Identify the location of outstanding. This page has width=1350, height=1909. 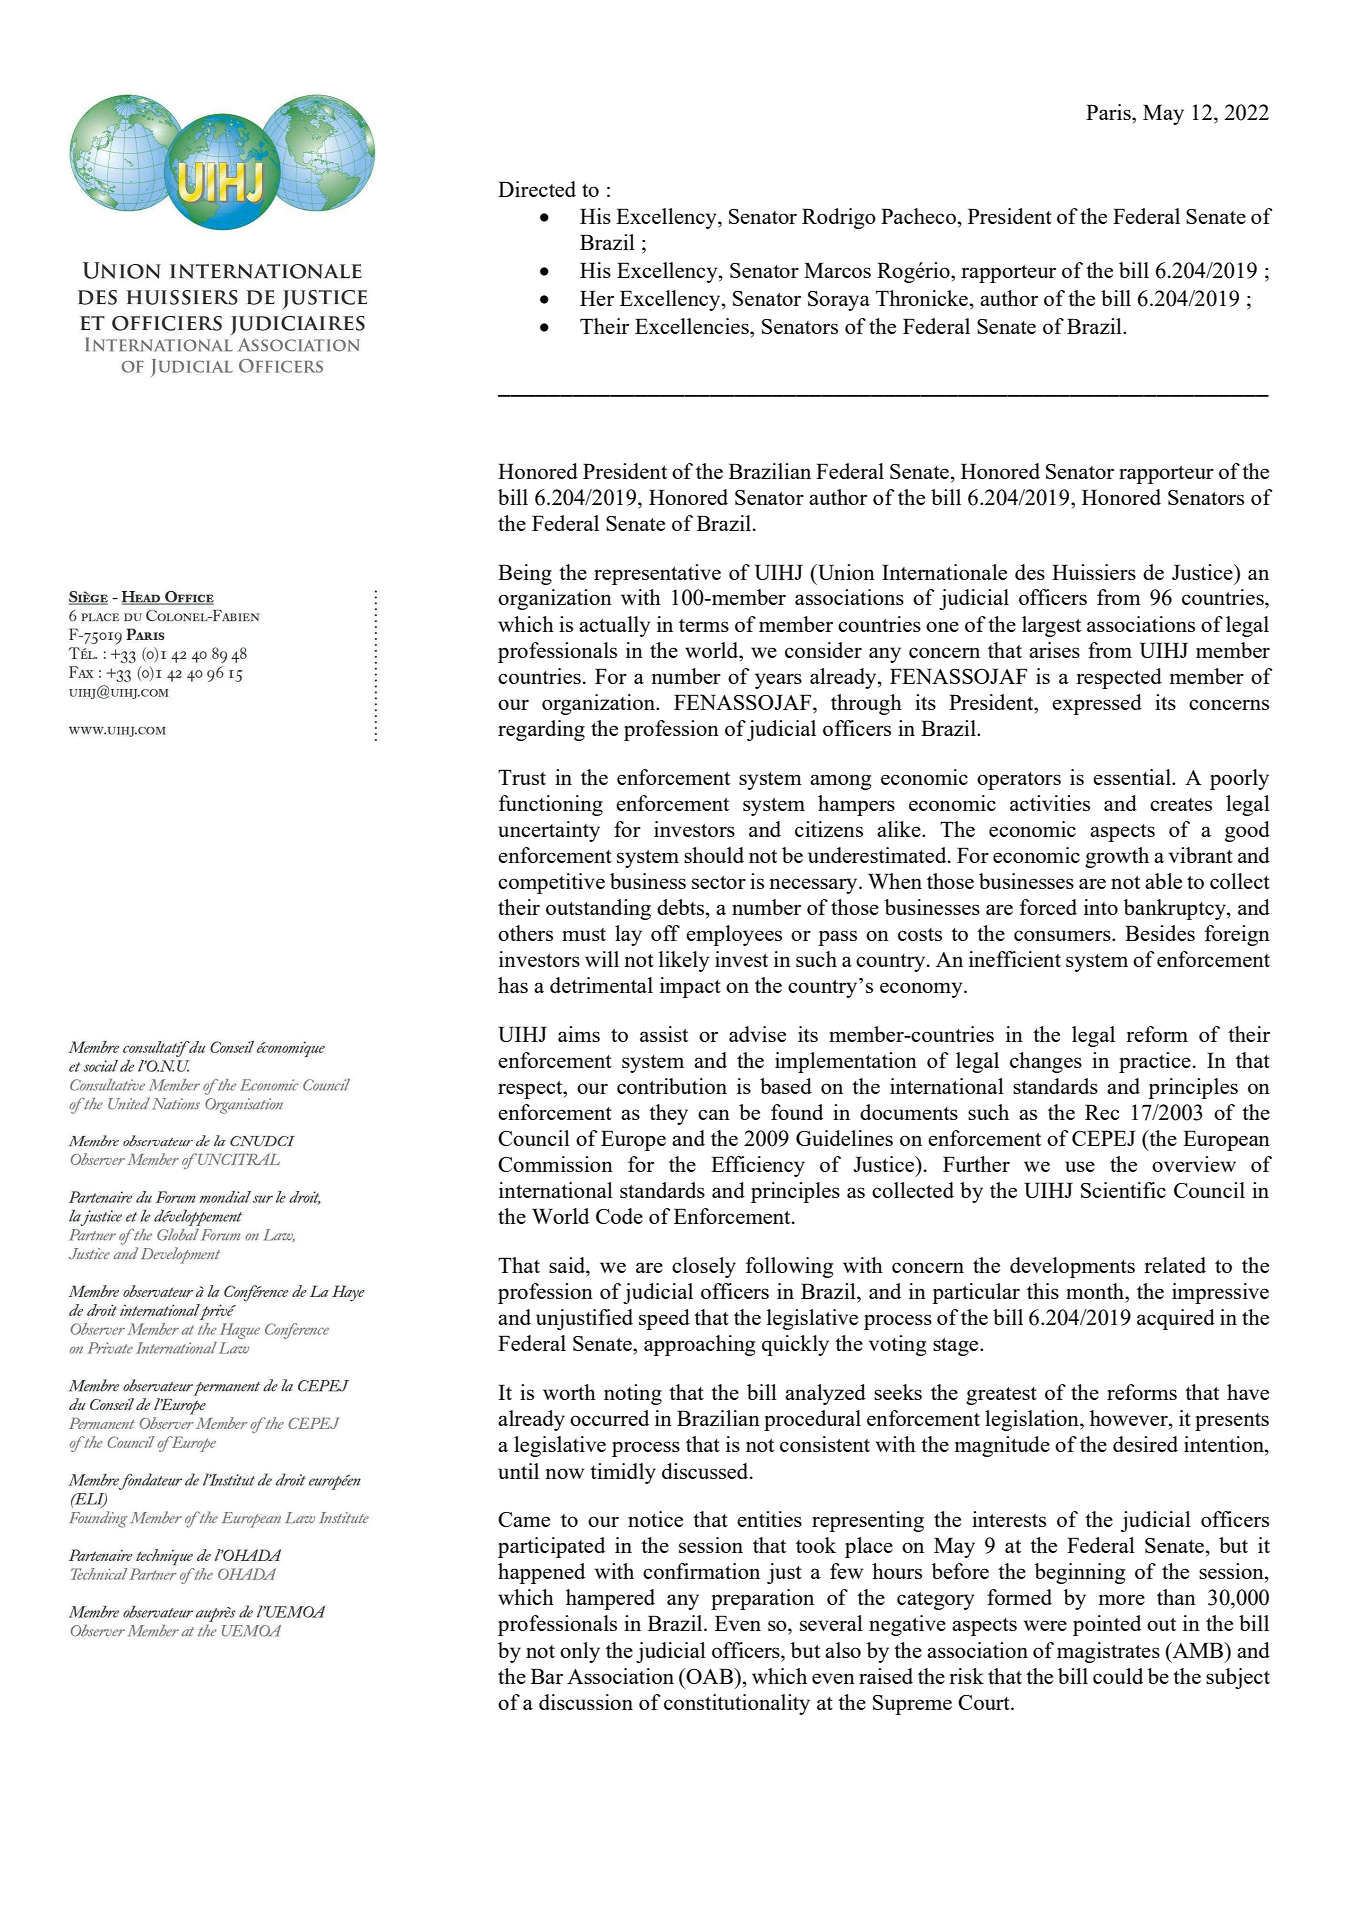
(598, 909).
